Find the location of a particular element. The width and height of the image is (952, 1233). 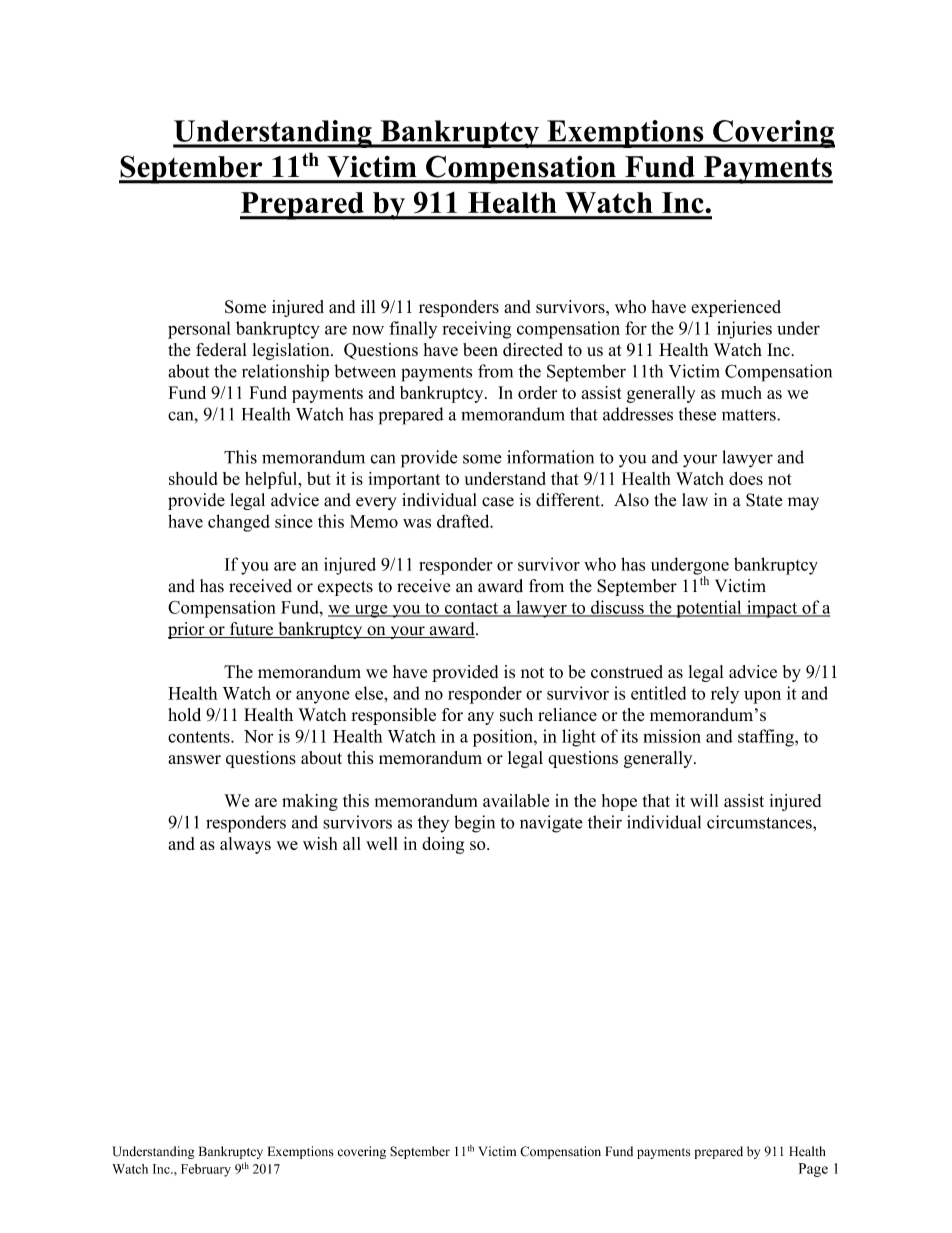

injuries is located at coordinates (744, 330).
